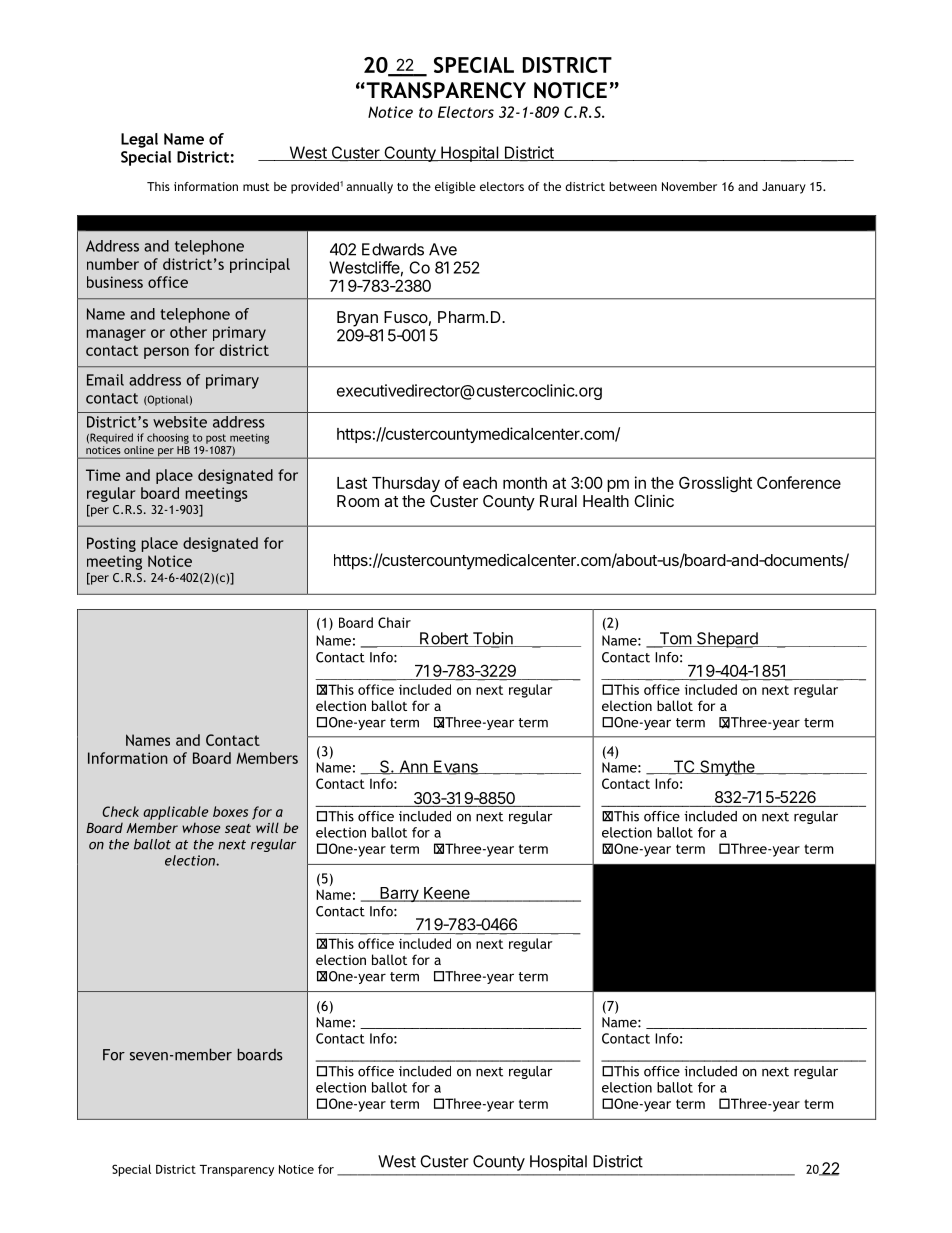 The image size is (952, 1233). What do you see at coordinates (139, 140) in the screenshot?
I see `Legal` at bounding box center [139, 140].
